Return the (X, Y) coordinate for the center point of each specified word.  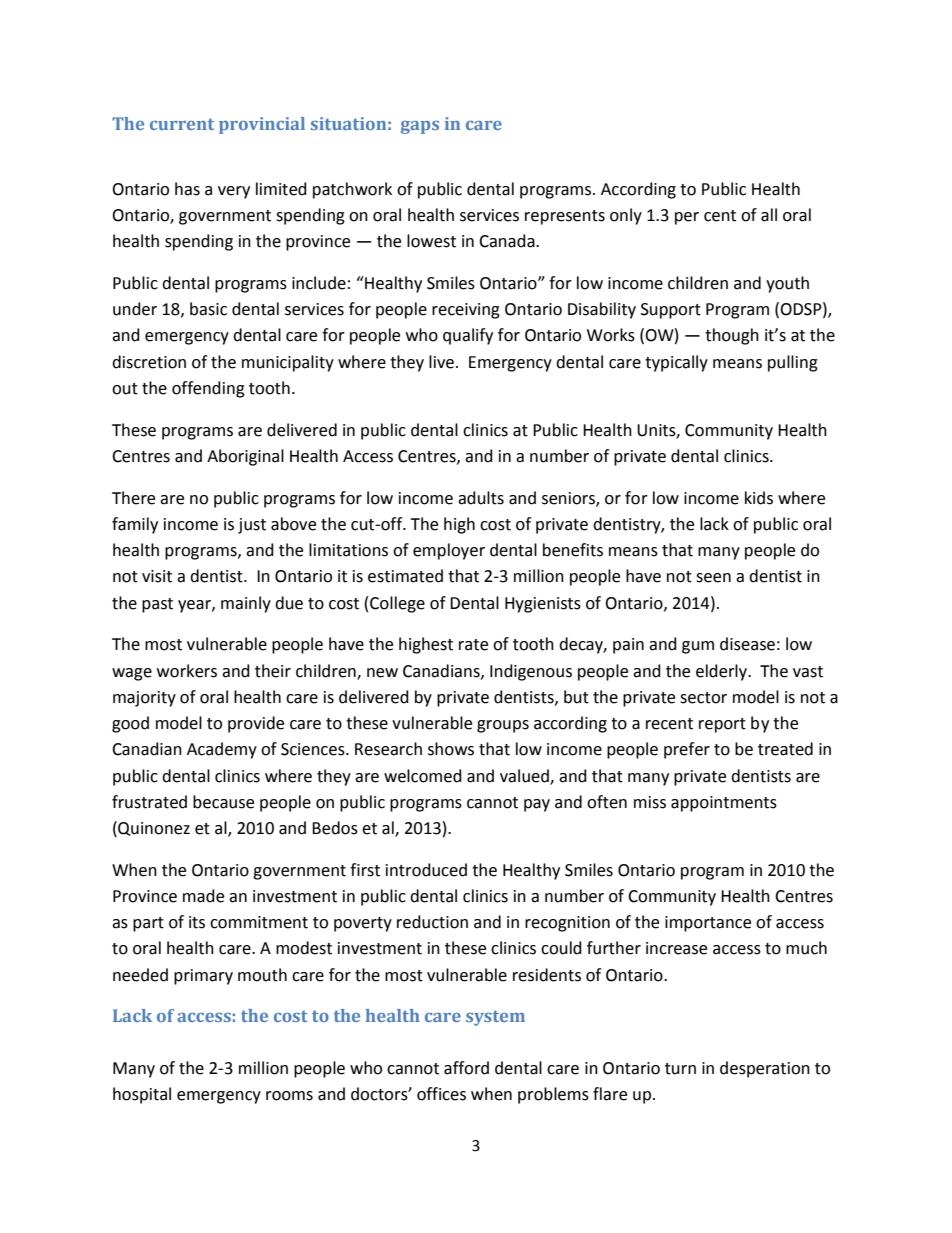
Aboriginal (245, 457)
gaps (420, 127)
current (182, 124)
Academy (222, 750)
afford (466, 1068)
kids (759, 498)
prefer (687, 750)
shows (451, 749)
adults (481, 498)
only (626, 216)
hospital (142, 1095)
